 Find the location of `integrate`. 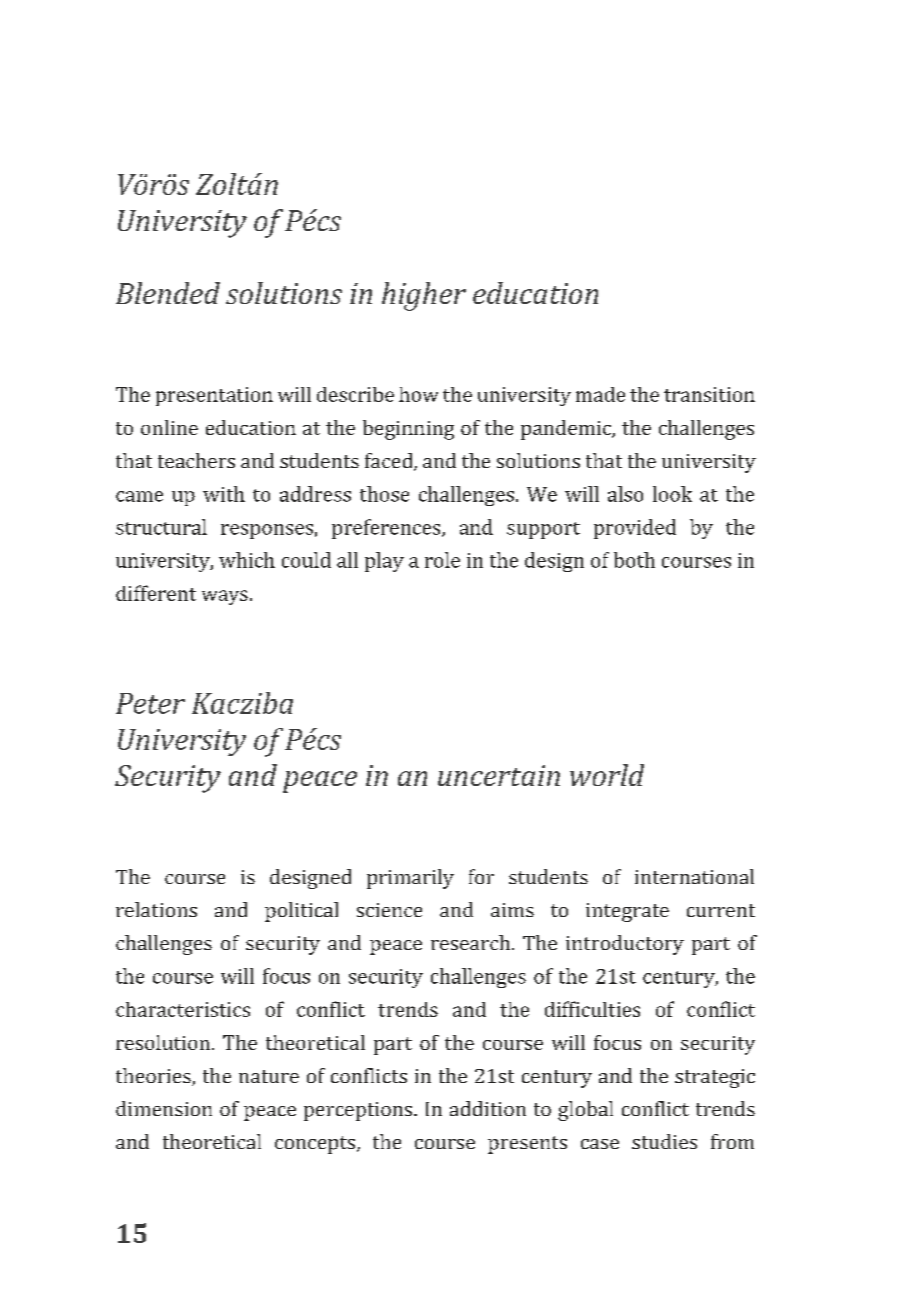

integrate is located at coordinates (627, 912).
